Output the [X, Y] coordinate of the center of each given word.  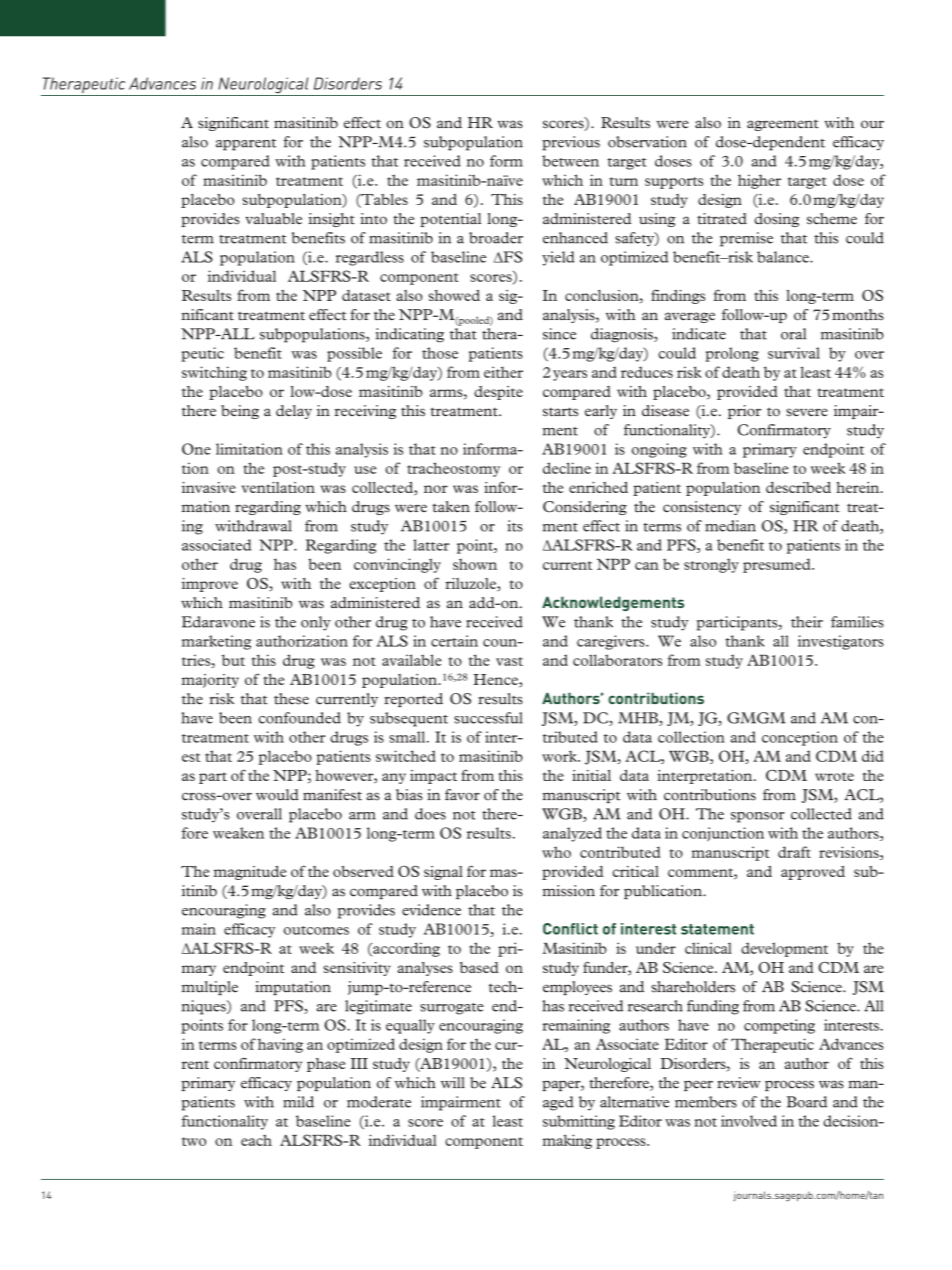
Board [807, 1102]
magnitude [250, 873]
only [316, 623]
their [807, 622]
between [570, 161]
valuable [273, 218]
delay [294, 412]
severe [807, 412]
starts [560, 412]
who [556, 852]
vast [509, 661]
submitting [579, 1122]
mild [298, 1102]
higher [759, 181]
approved [813, 873]
